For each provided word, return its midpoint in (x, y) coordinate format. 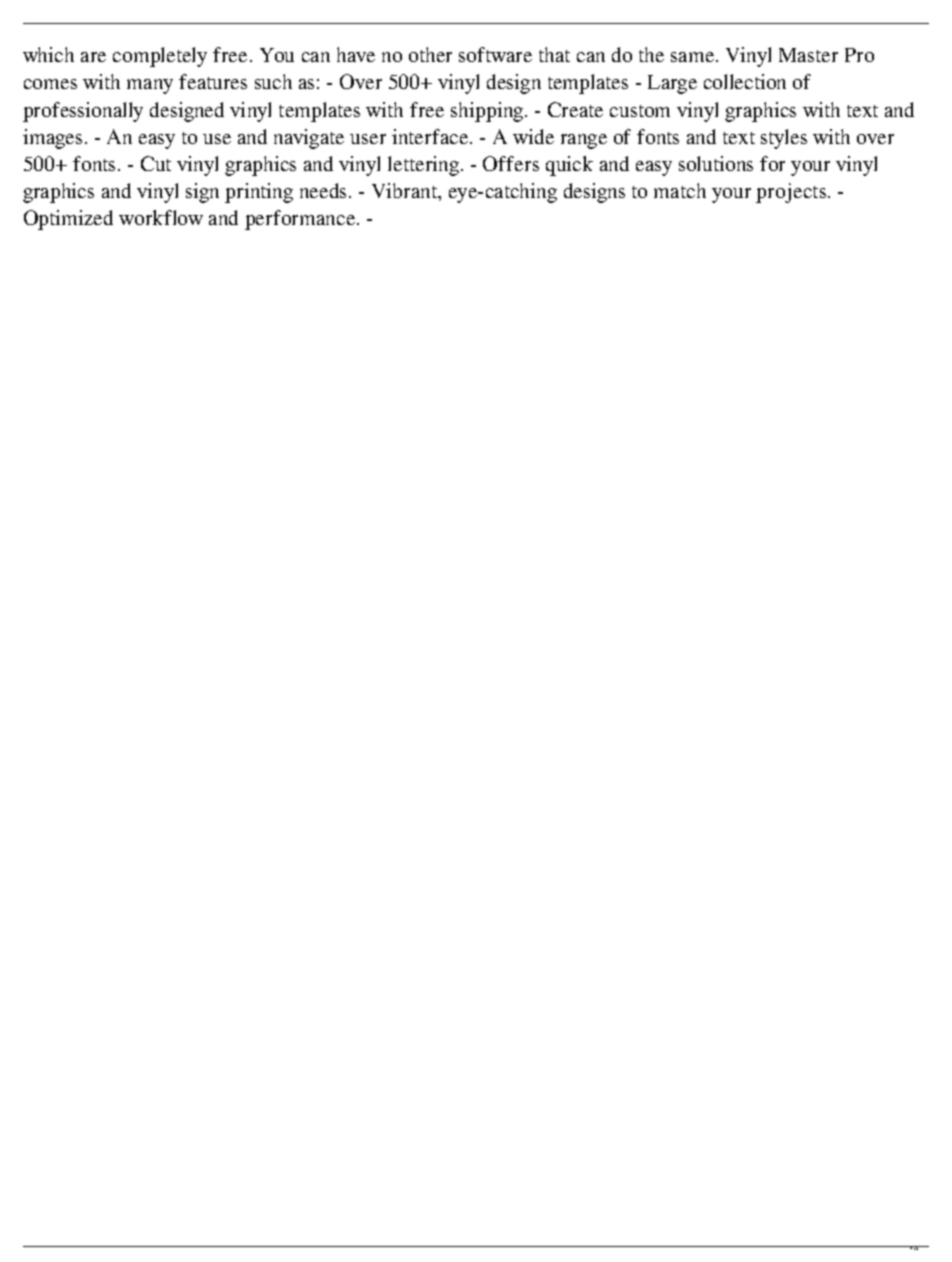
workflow (161, 217)
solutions (716, 163)
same (694, 57)
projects (792, 193)
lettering (425, 166)
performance (301, 220)
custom (640, 111)
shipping (488, 112)
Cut (156, 163)
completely (160, 57)
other (430, 54)
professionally (83, 112)
